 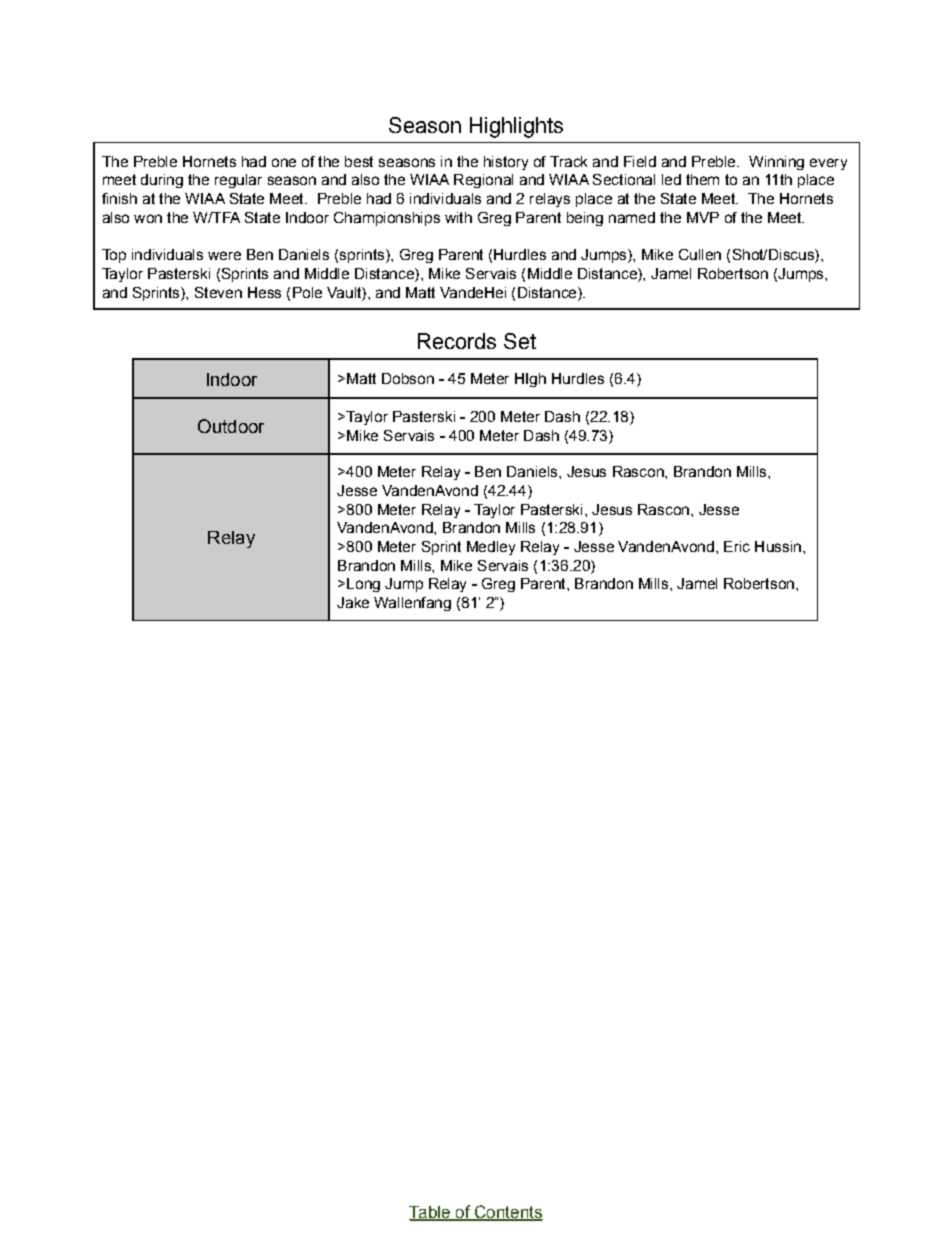 What do you see at coordinates (702, 179) in the screenshot?
I see `them` at bounding box center [702, 179].
